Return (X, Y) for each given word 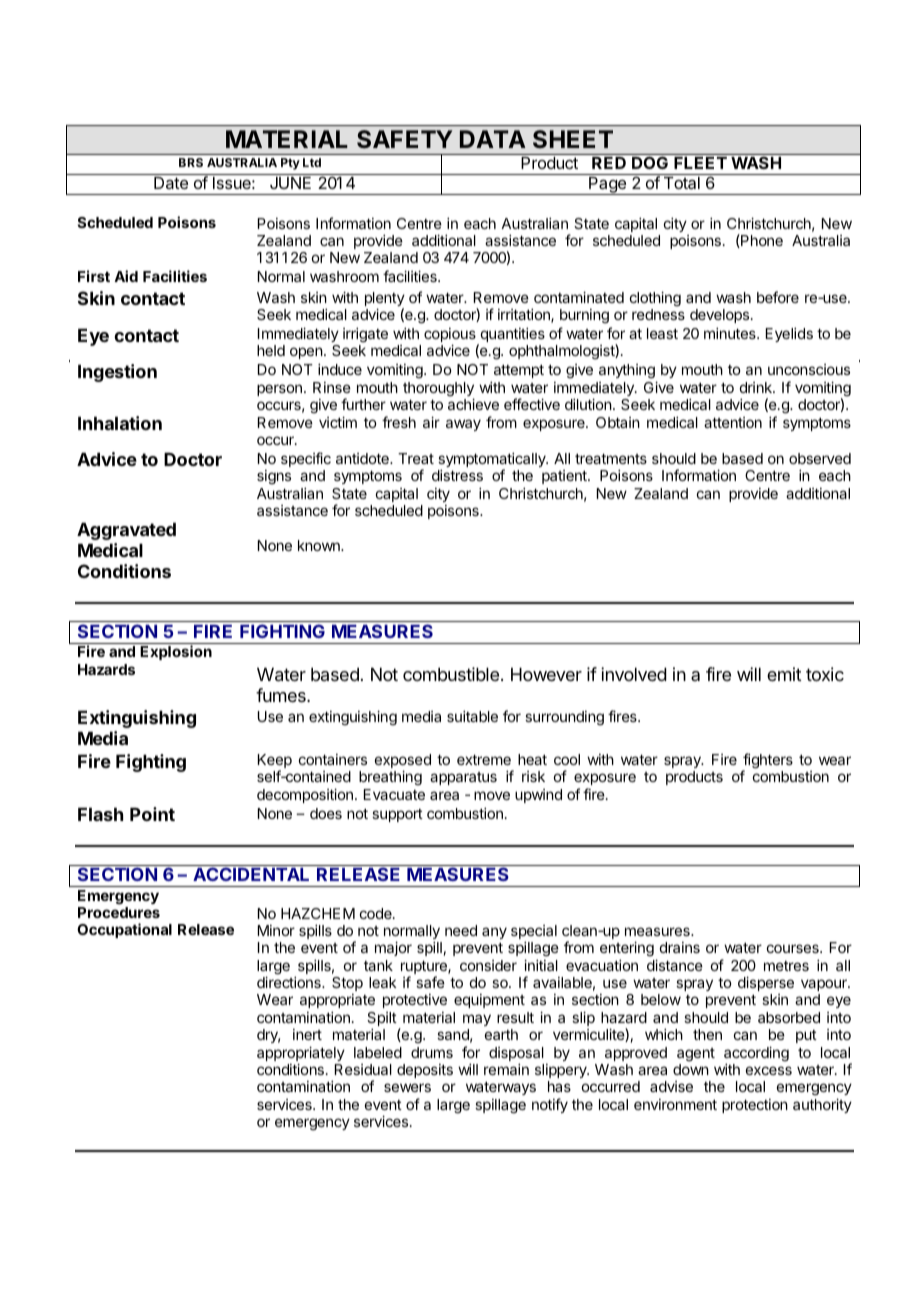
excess (769, 1070)
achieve (473, 404)
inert (307, 1034)
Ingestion (117, 373)
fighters (767, 762)
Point (152, 814)
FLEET (700, 163)
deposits (425, 1071)
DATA (493, 139)
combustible (451, 674)
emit (784, 674)
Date (171, 183)
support (397, 815)
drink (757, 387)
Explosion (176, 652)
